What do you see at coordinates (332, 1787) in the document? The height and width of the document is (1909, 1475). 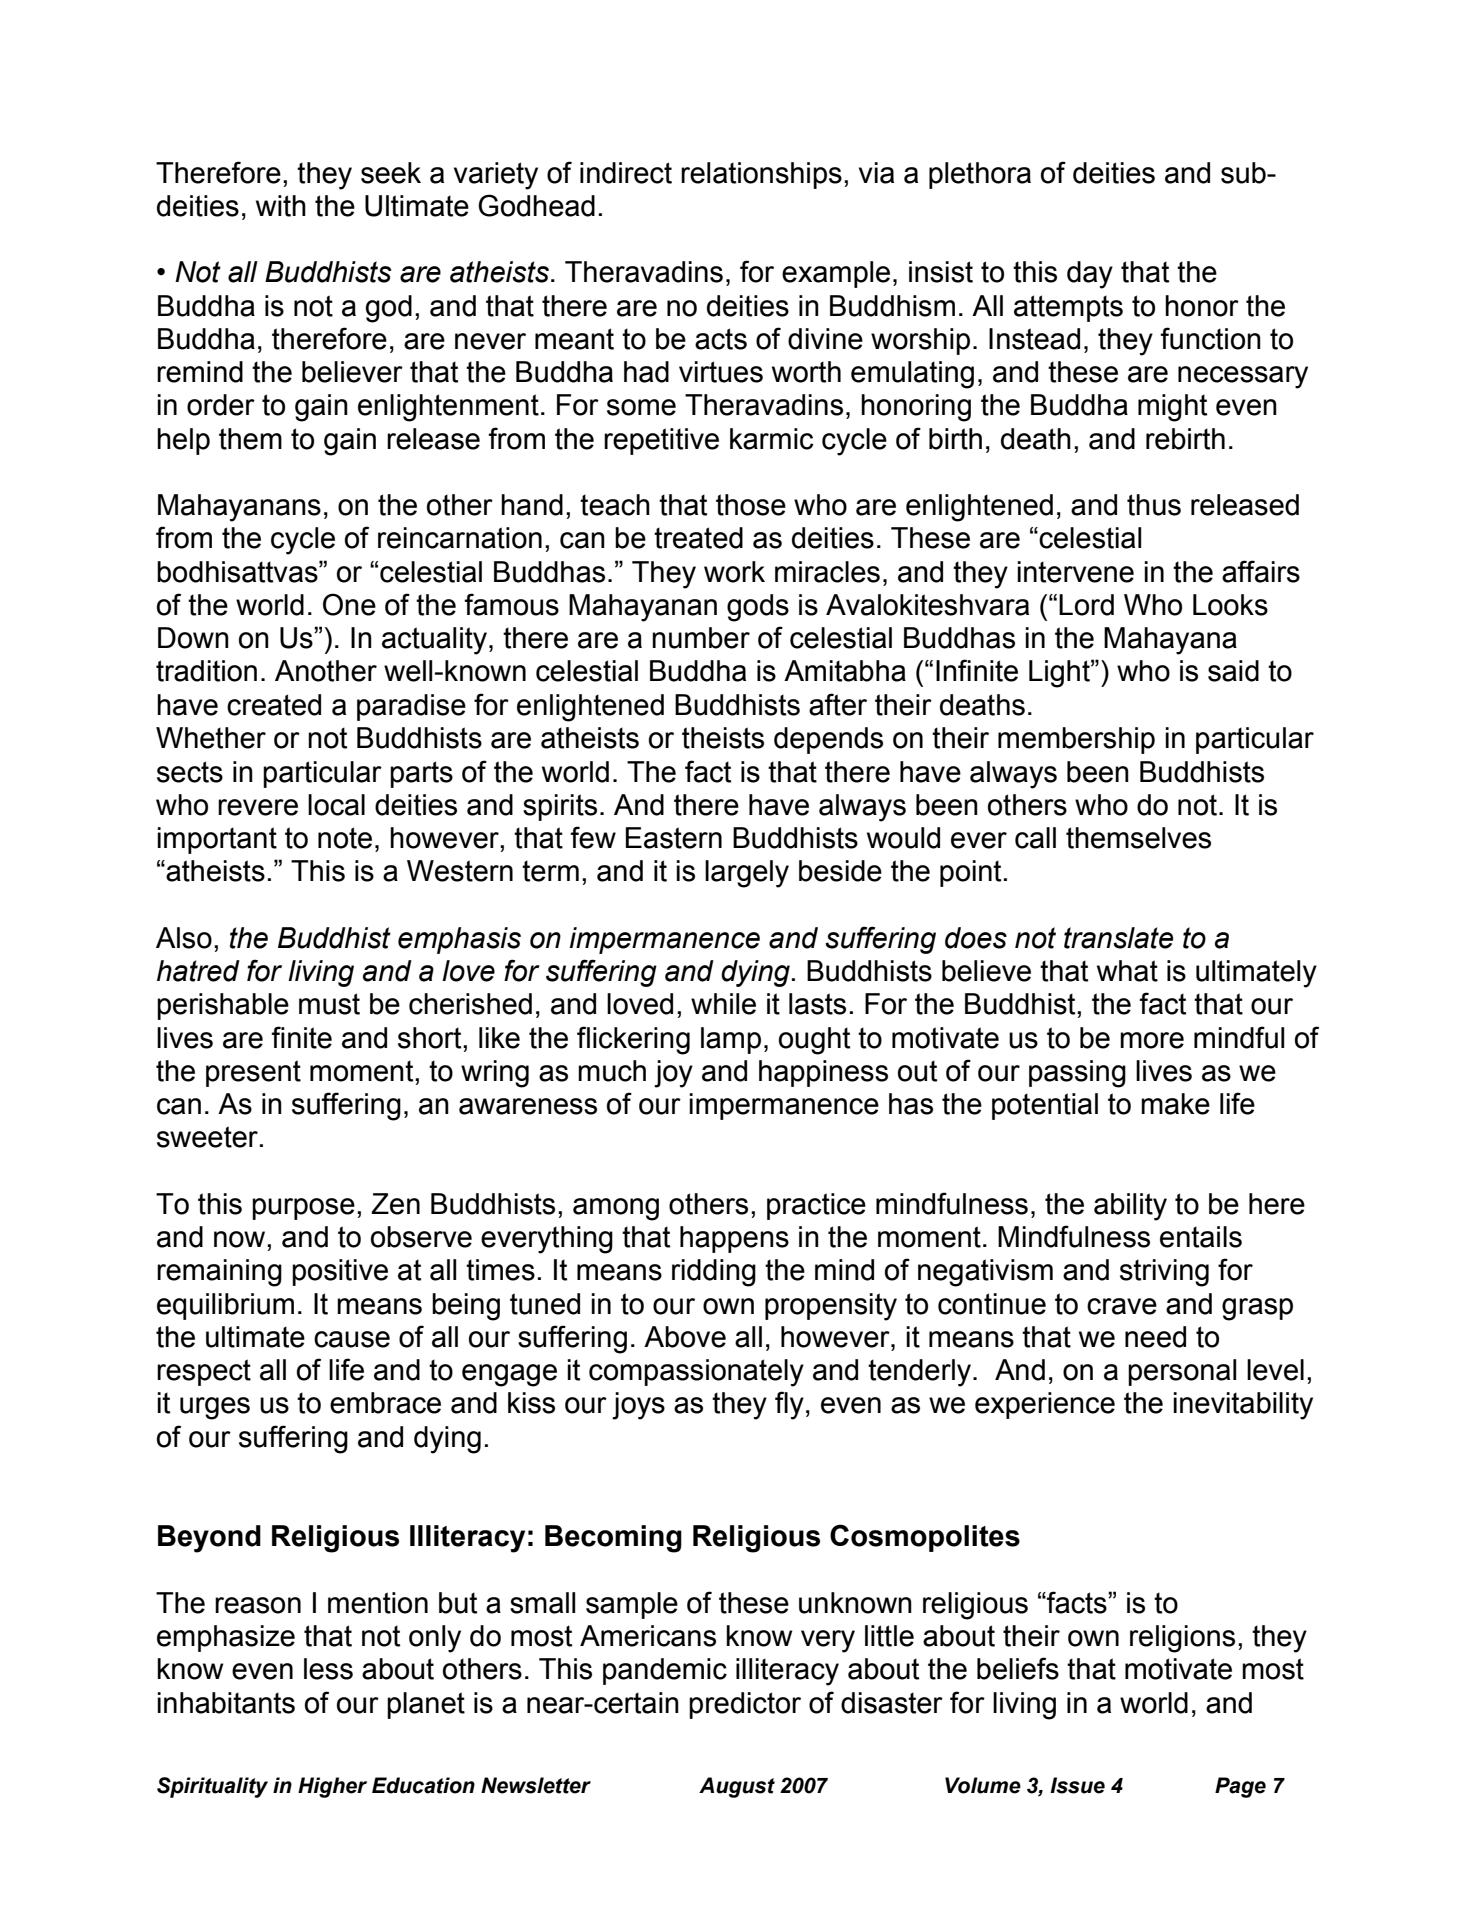 I see `Higher` at bounding box center [332, 1787].
